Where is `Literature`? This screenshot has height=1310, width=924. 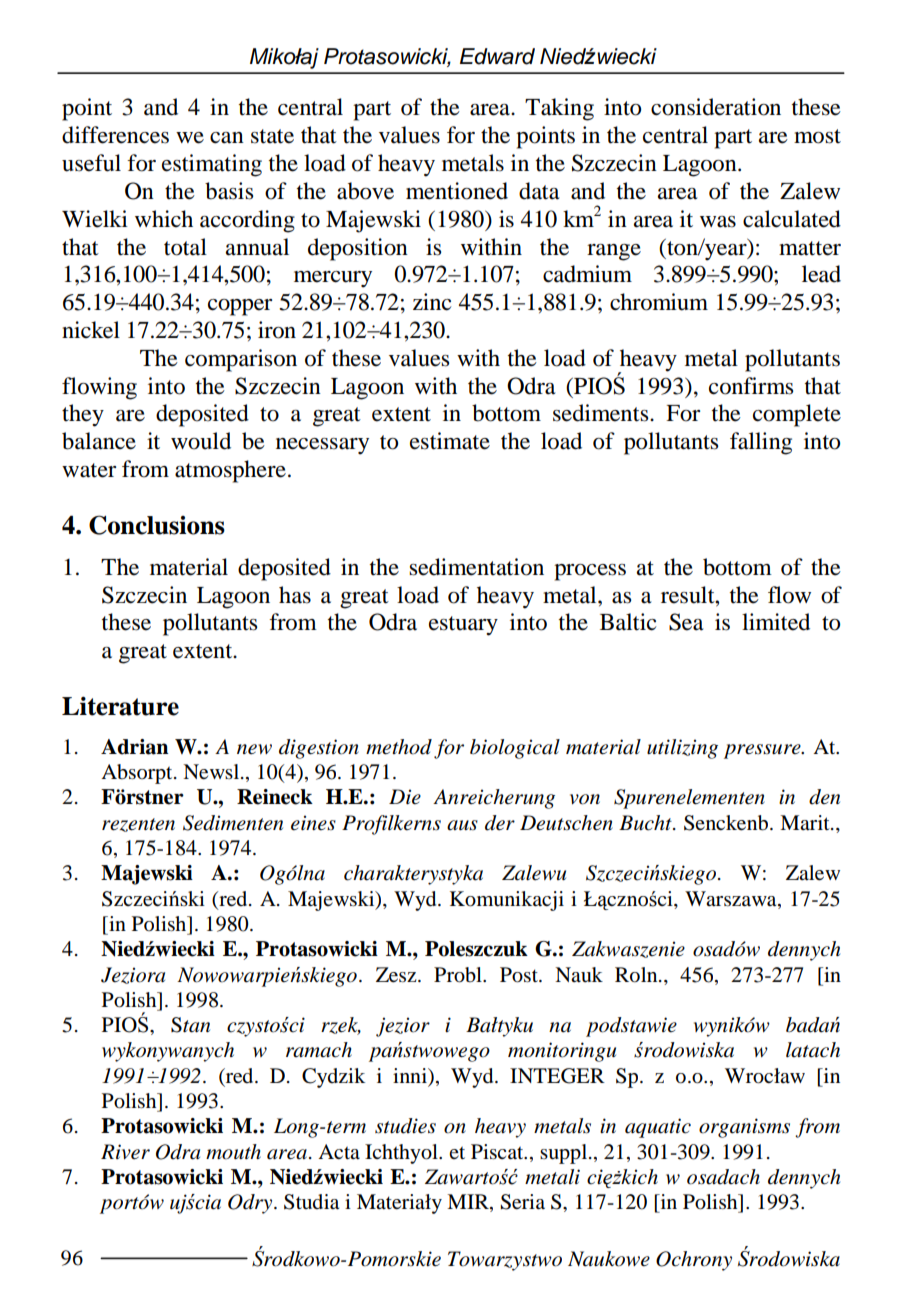
Literature is located at coordinates (120, 706).
